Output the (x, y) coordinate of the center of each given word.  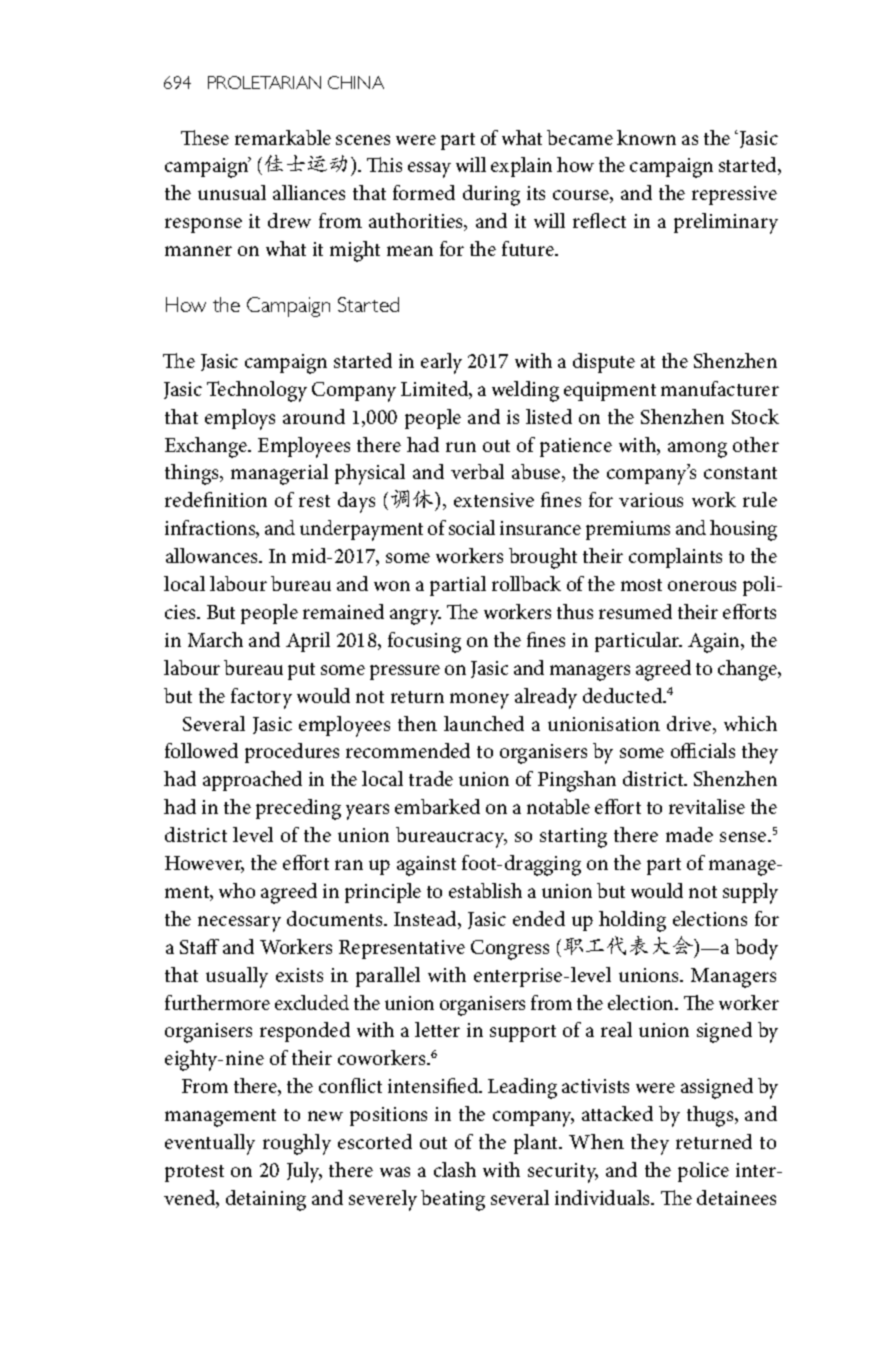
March (215, 639)
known (646, 137)
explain (521, 167)
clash (455, 1169)
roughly (297, 1144)
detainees (736, 1197)
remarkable (283, 137)
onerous (702, 586)
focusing (424, 642)
